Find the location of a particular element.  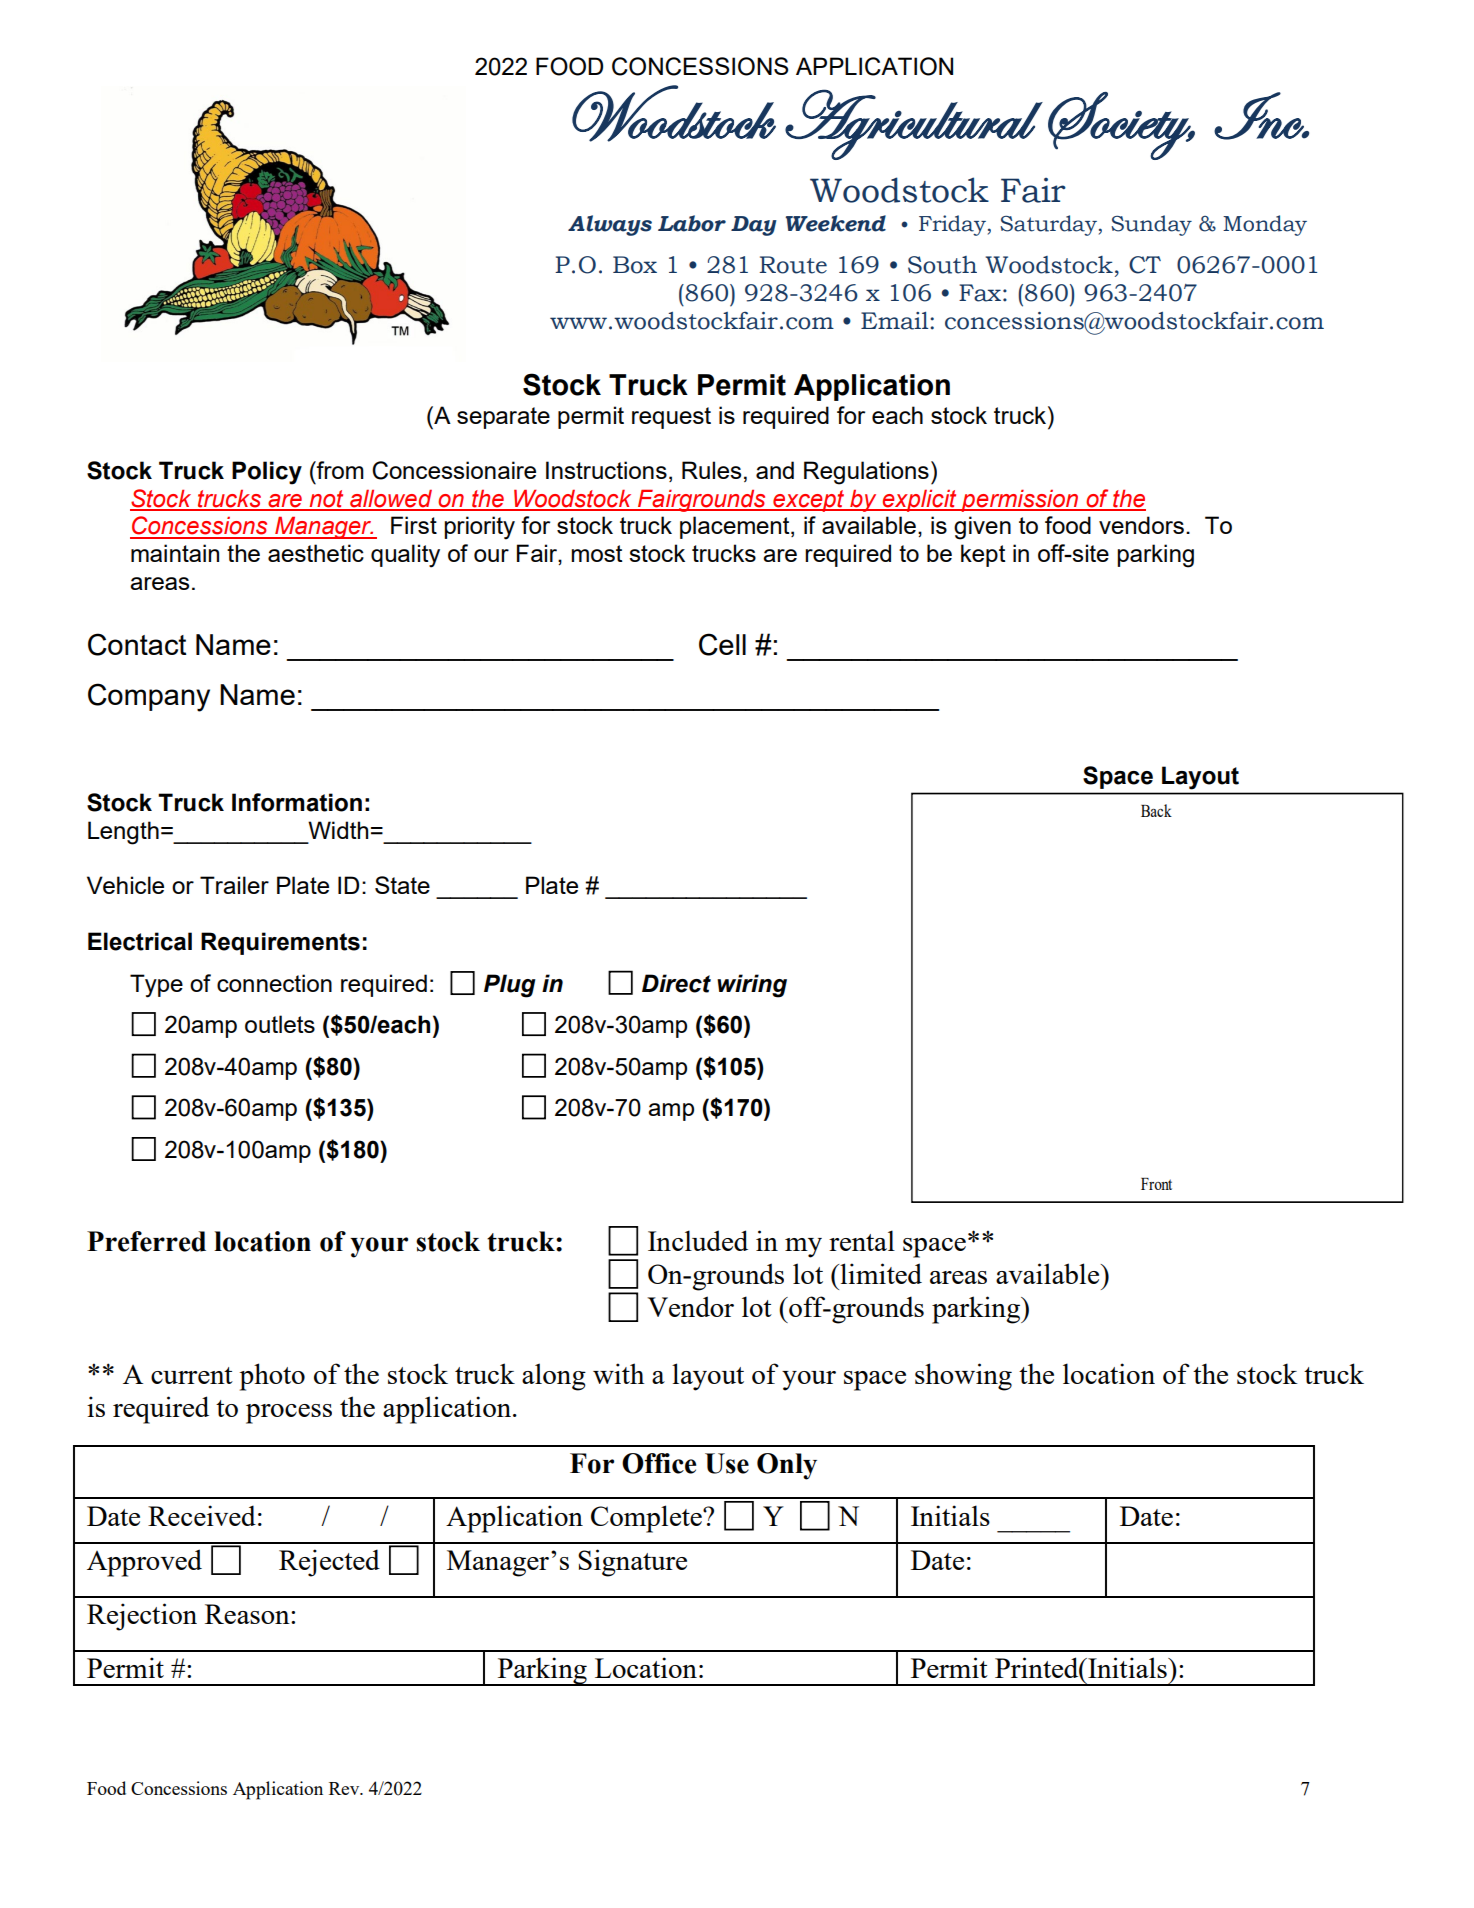

Always is located at coordinates (610, 225).
